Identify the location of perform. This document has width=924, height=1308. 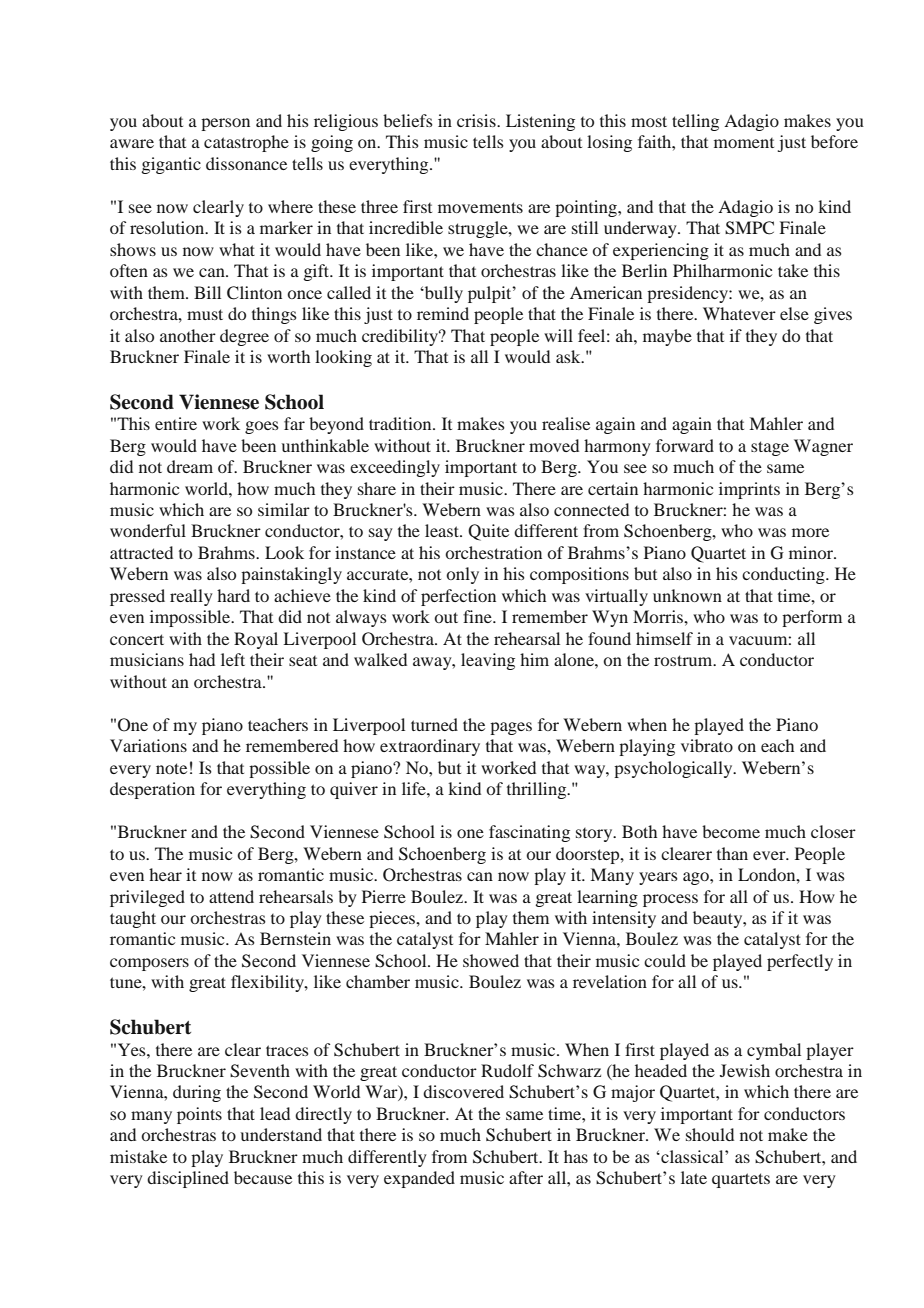
(812, 618).
